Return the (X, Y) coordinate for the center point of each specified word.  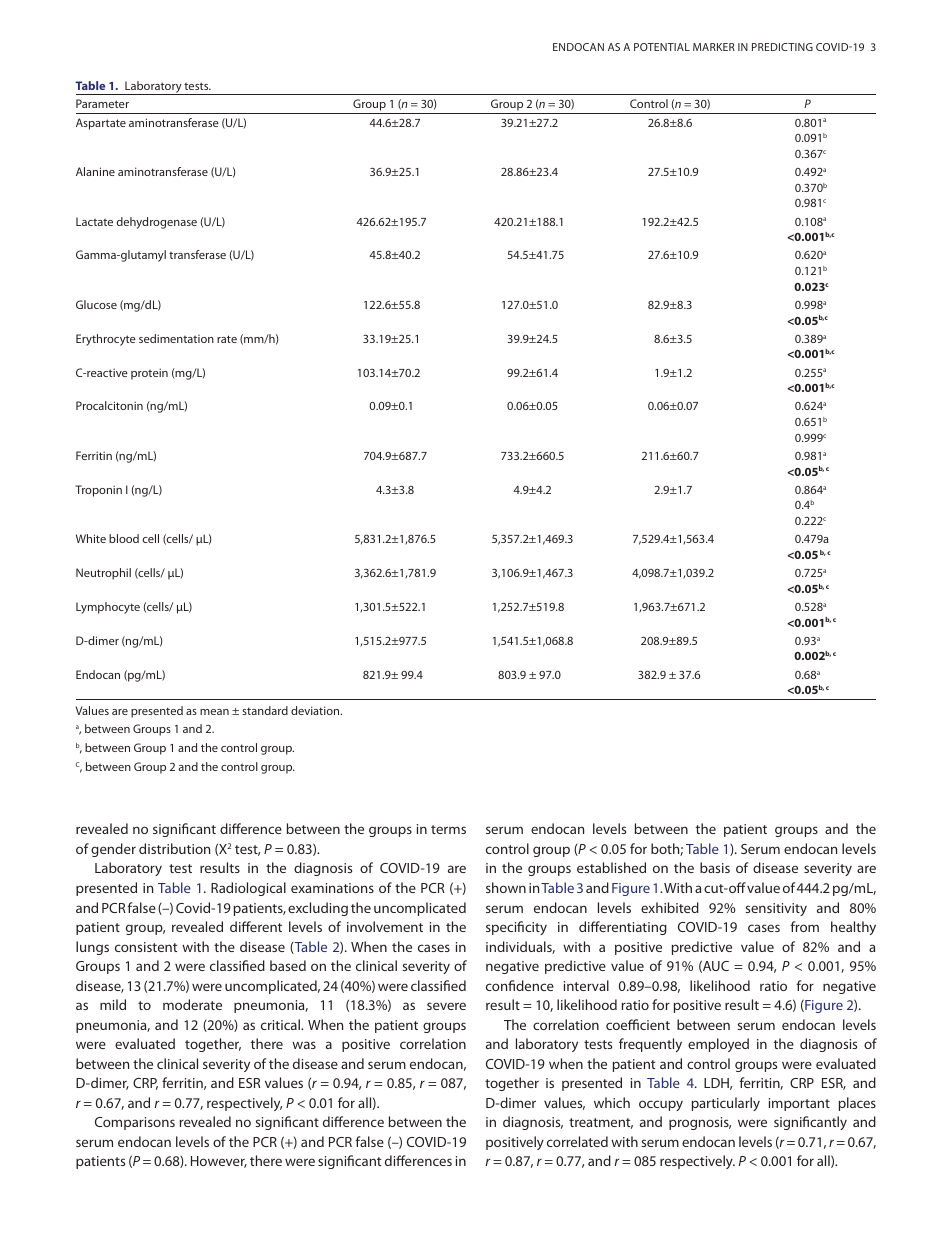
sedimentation (176, 338)
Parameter (102, 103)
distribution (174, 848)
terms (448, 829)
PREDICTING (782, 47)
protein (149, 374)
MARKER (714, 47)
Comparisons (135, 1123)
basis (715, 867)
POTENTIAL (662, 47)
